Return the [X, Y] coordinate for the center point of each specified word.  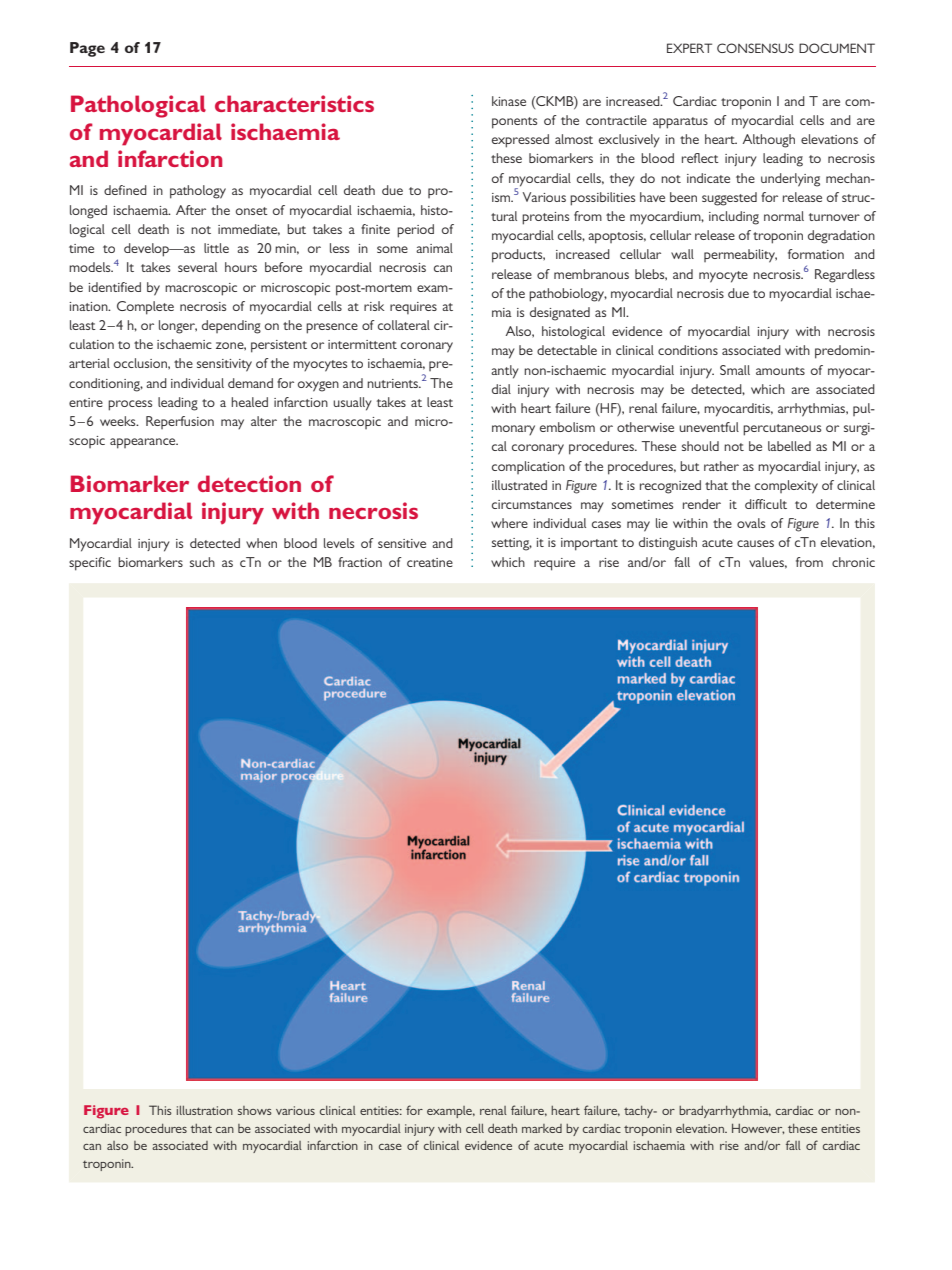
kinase [509, 101]
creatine [430, 562]
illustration [205, 1110]
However [758, 1128]
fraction [360, 562]
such [202, 562]
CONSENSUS [755, 48]
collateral [404, 325]
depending [231, 327]
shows [255, 1110]
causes [755, 543]
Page [87, 49]
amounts [780, 371]
